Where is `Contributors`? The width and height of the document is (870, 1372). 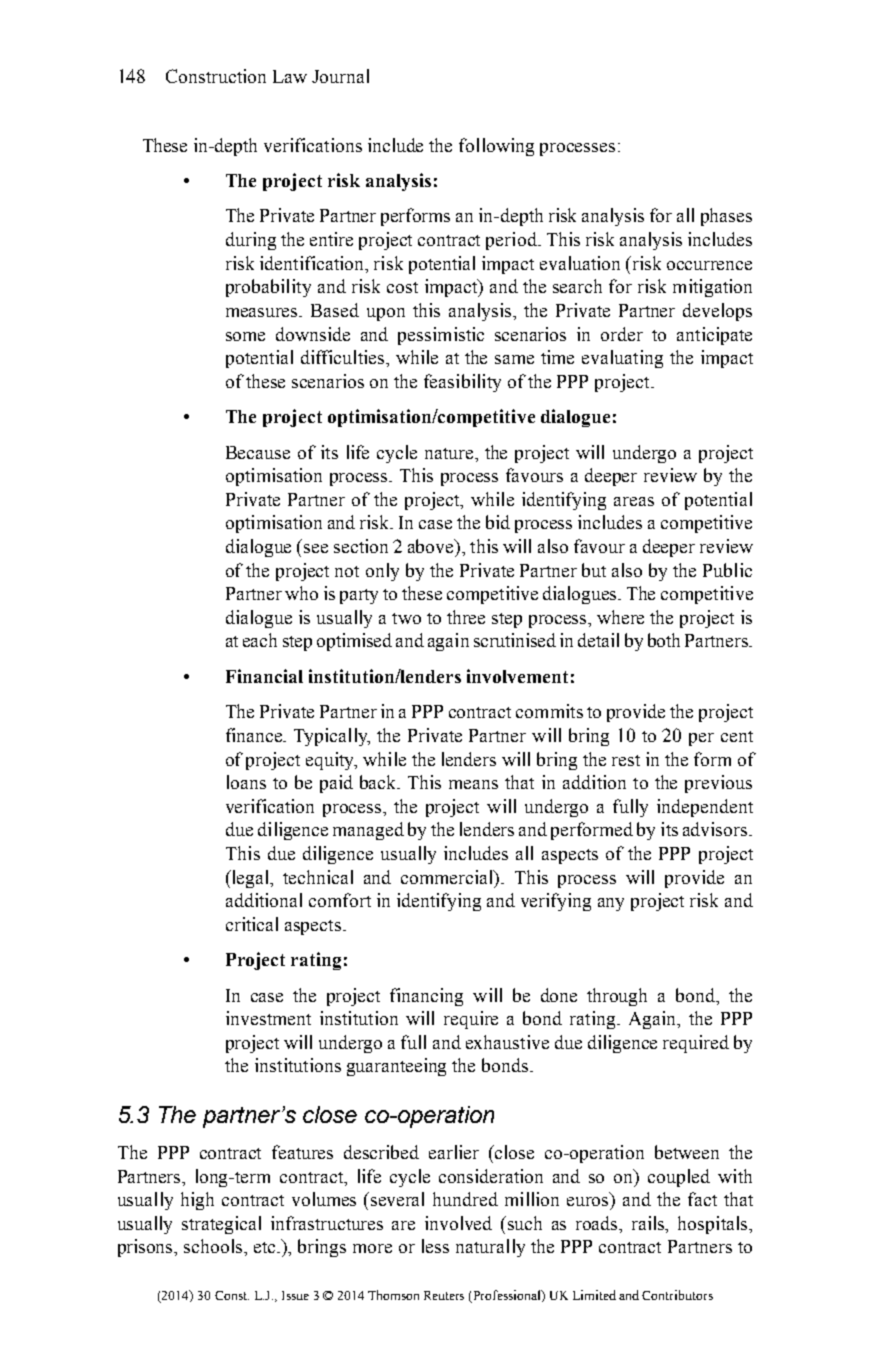 Contributors is located at coordinates (677, 1295).
